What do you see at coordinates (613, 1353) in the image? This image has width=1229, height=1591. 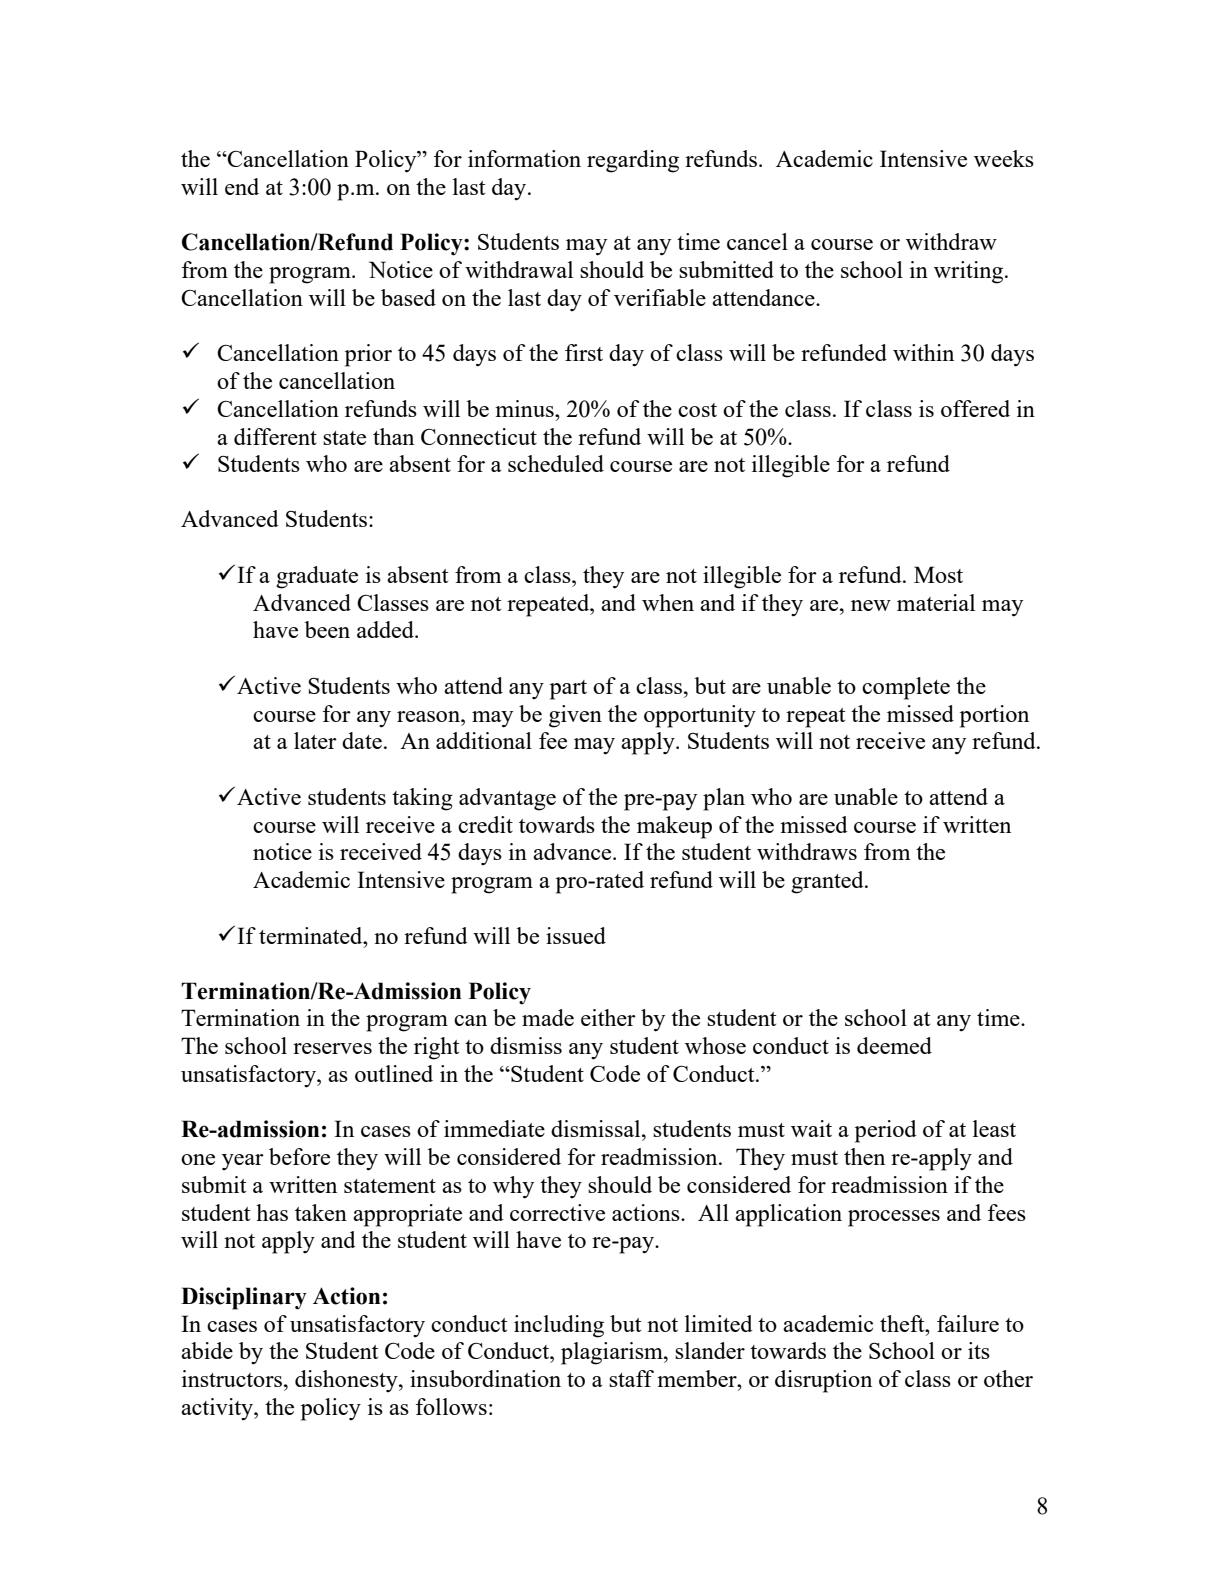 I see `plagiarism` at bounding box center [613, 1353].
